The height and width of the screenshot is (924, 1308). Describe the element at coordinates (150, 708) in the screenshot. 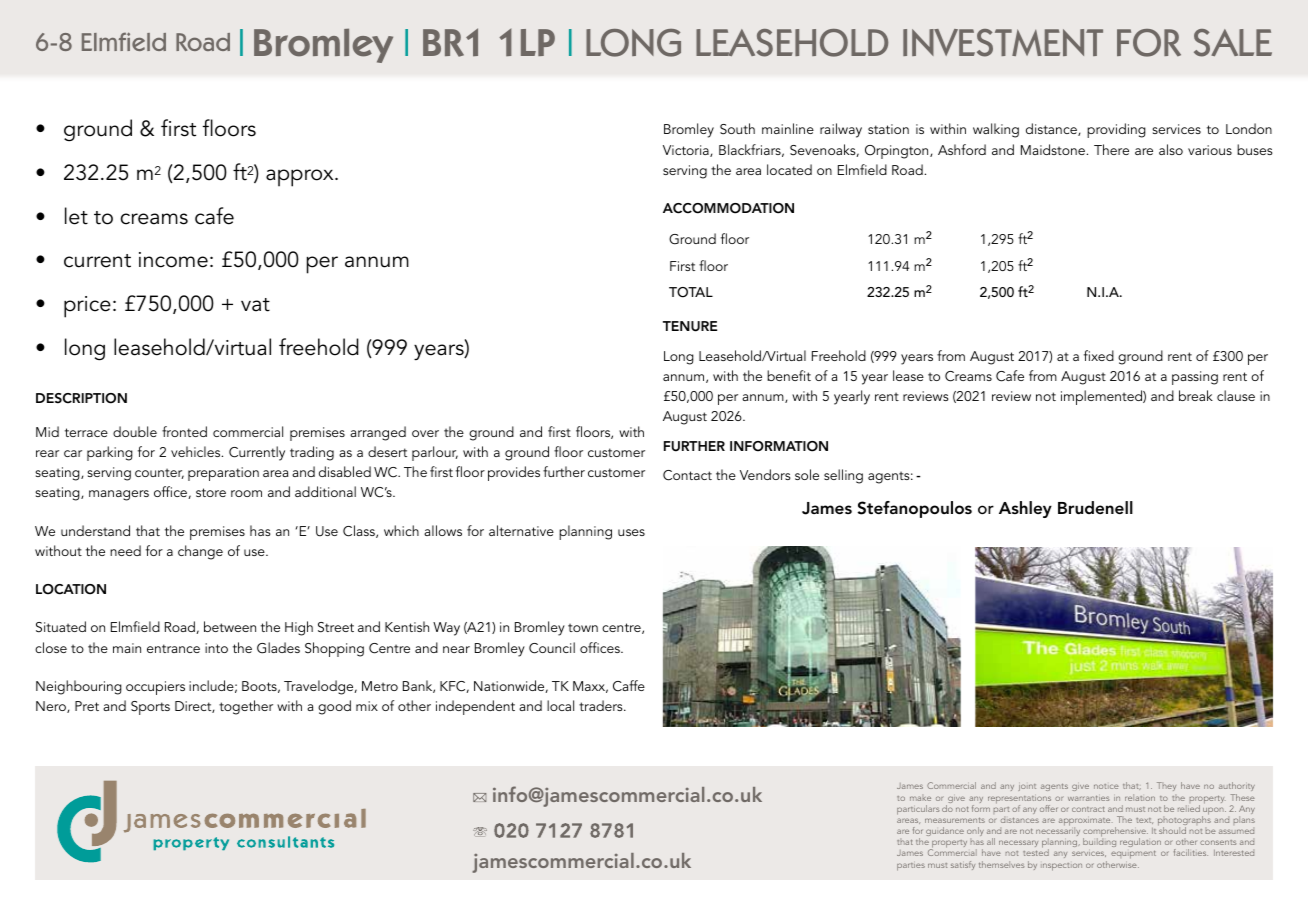

I see `Sports` at that location.
